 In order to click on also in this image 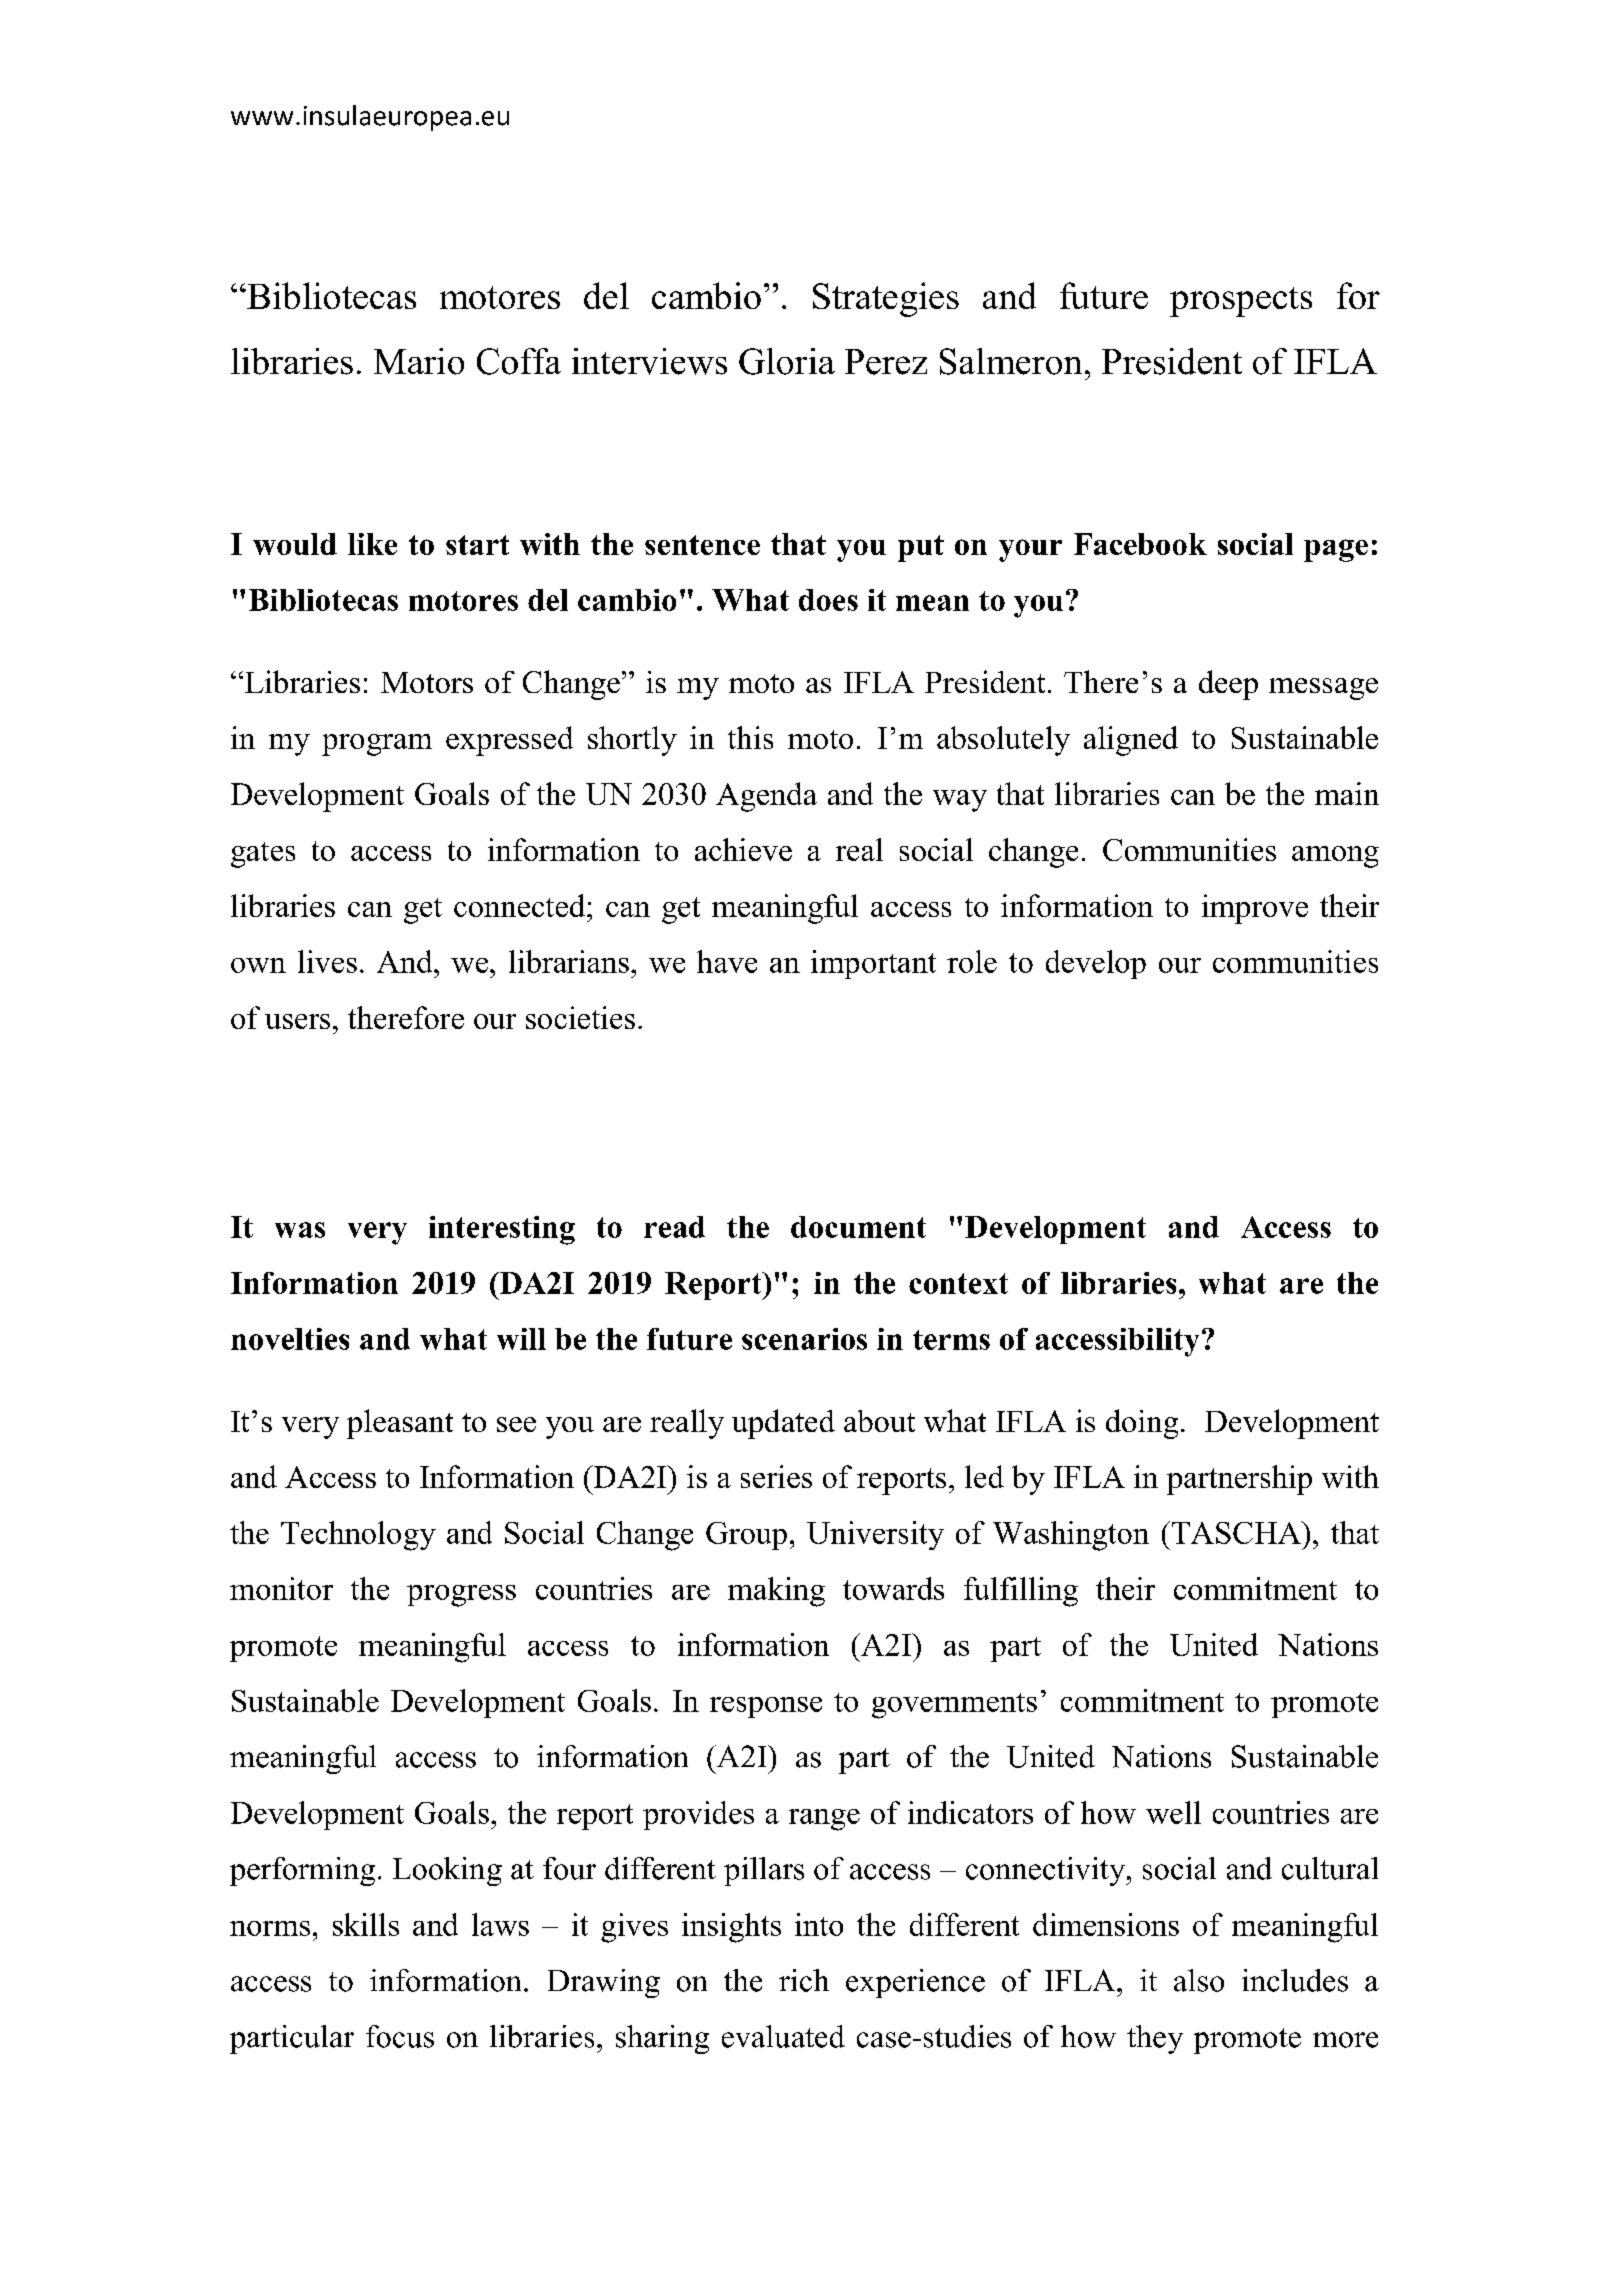, I will do `click(1199, 1980)`.
